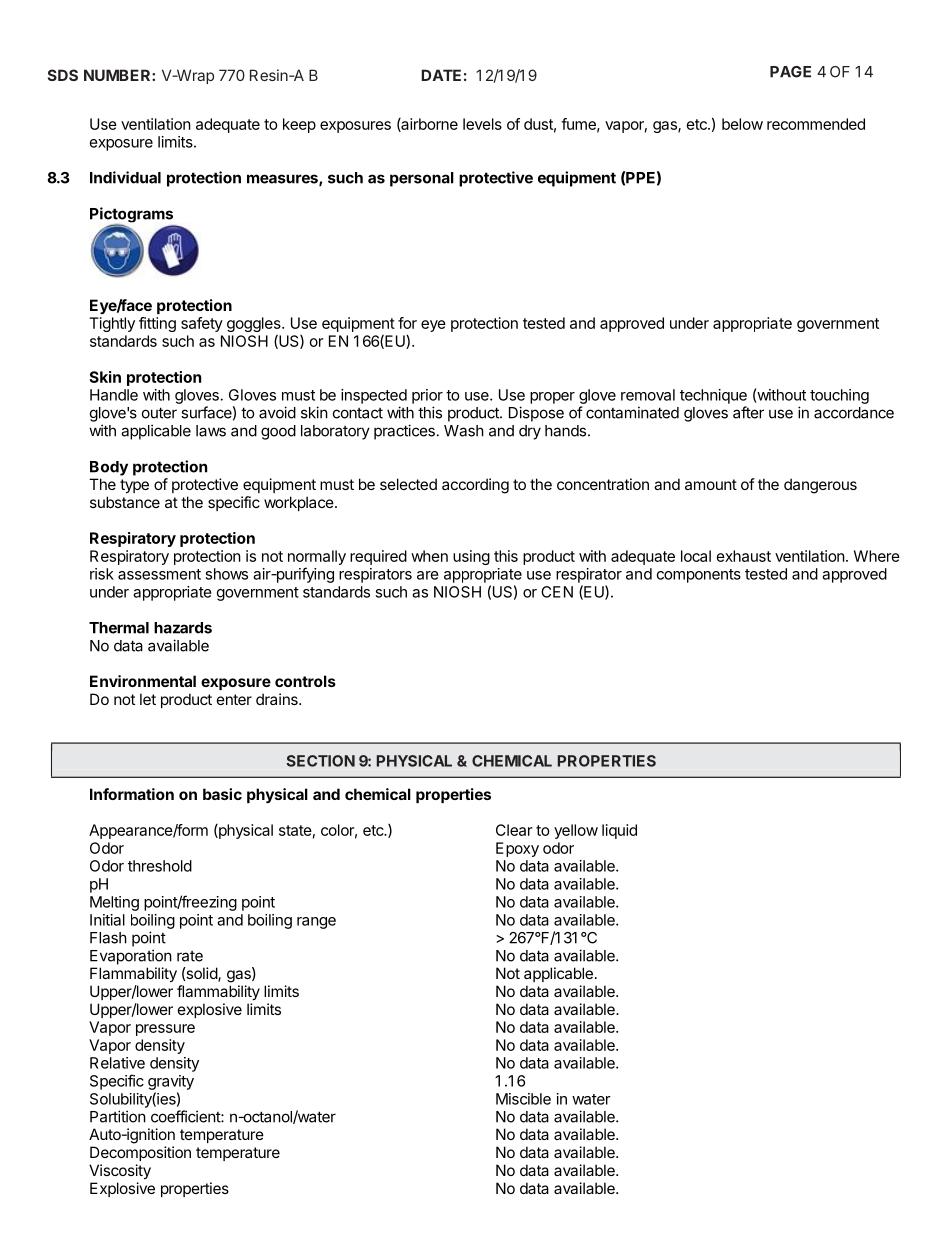 This image has width=952, height=1233. What do you see at coordinates (183, 628) in the image?
I see `hazards` at bounding box center [183, 628].
